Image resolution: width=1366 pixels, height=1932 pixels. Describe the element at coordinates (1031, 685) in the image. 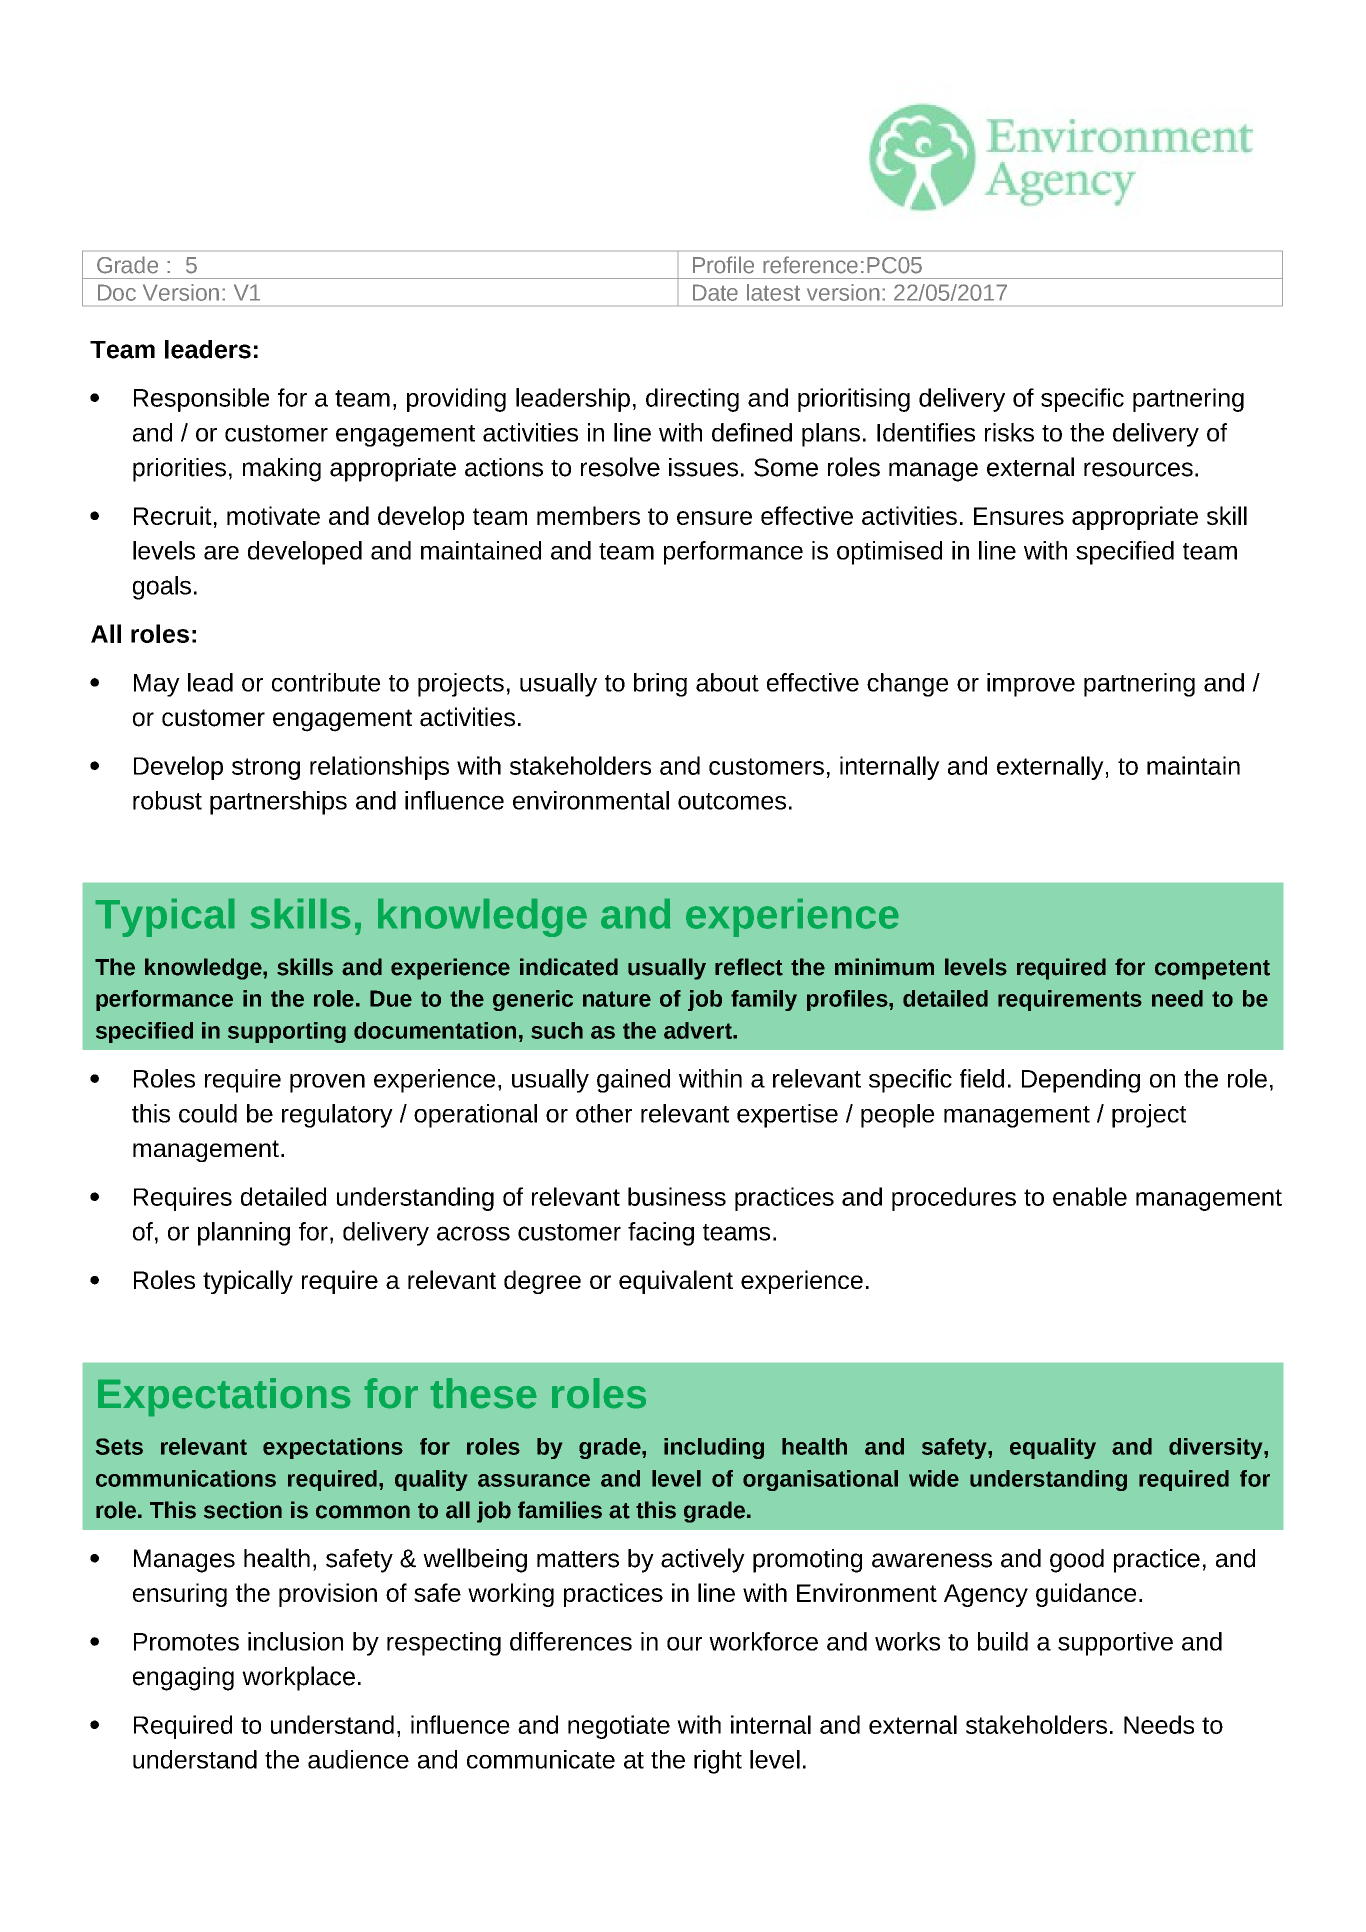

I see `improve` at that location.
